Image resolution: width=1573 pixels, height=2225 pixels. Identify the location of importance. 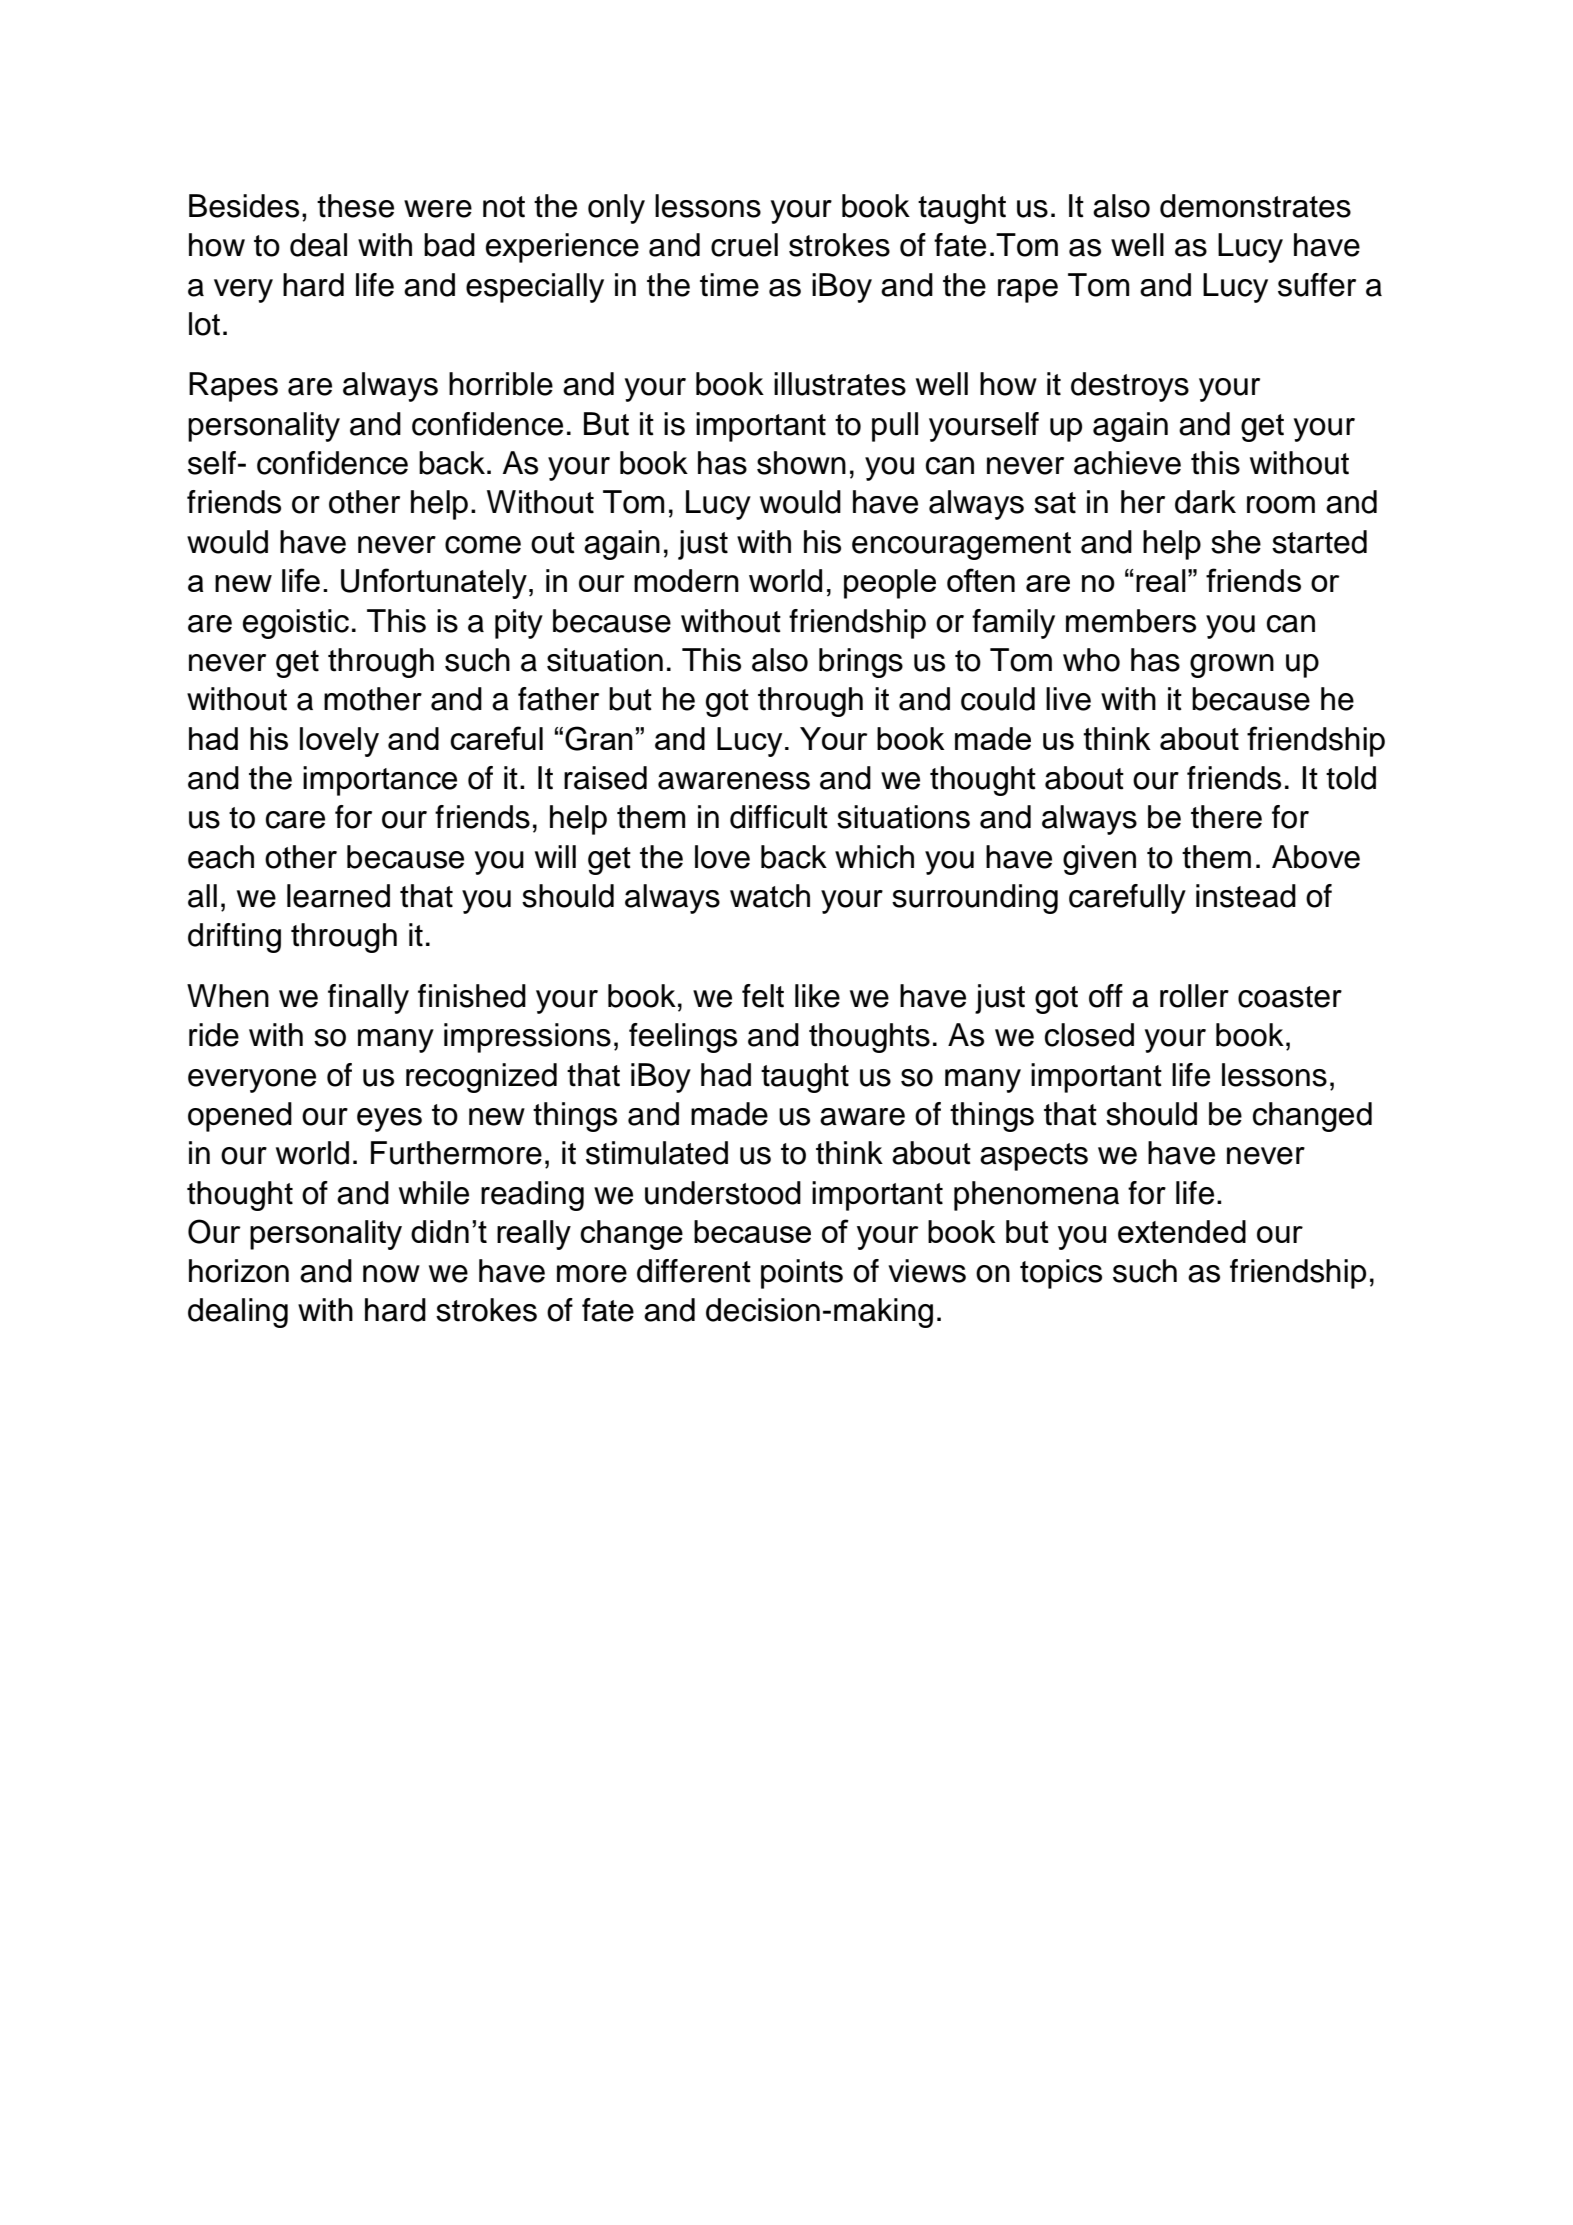
(380, 781).
